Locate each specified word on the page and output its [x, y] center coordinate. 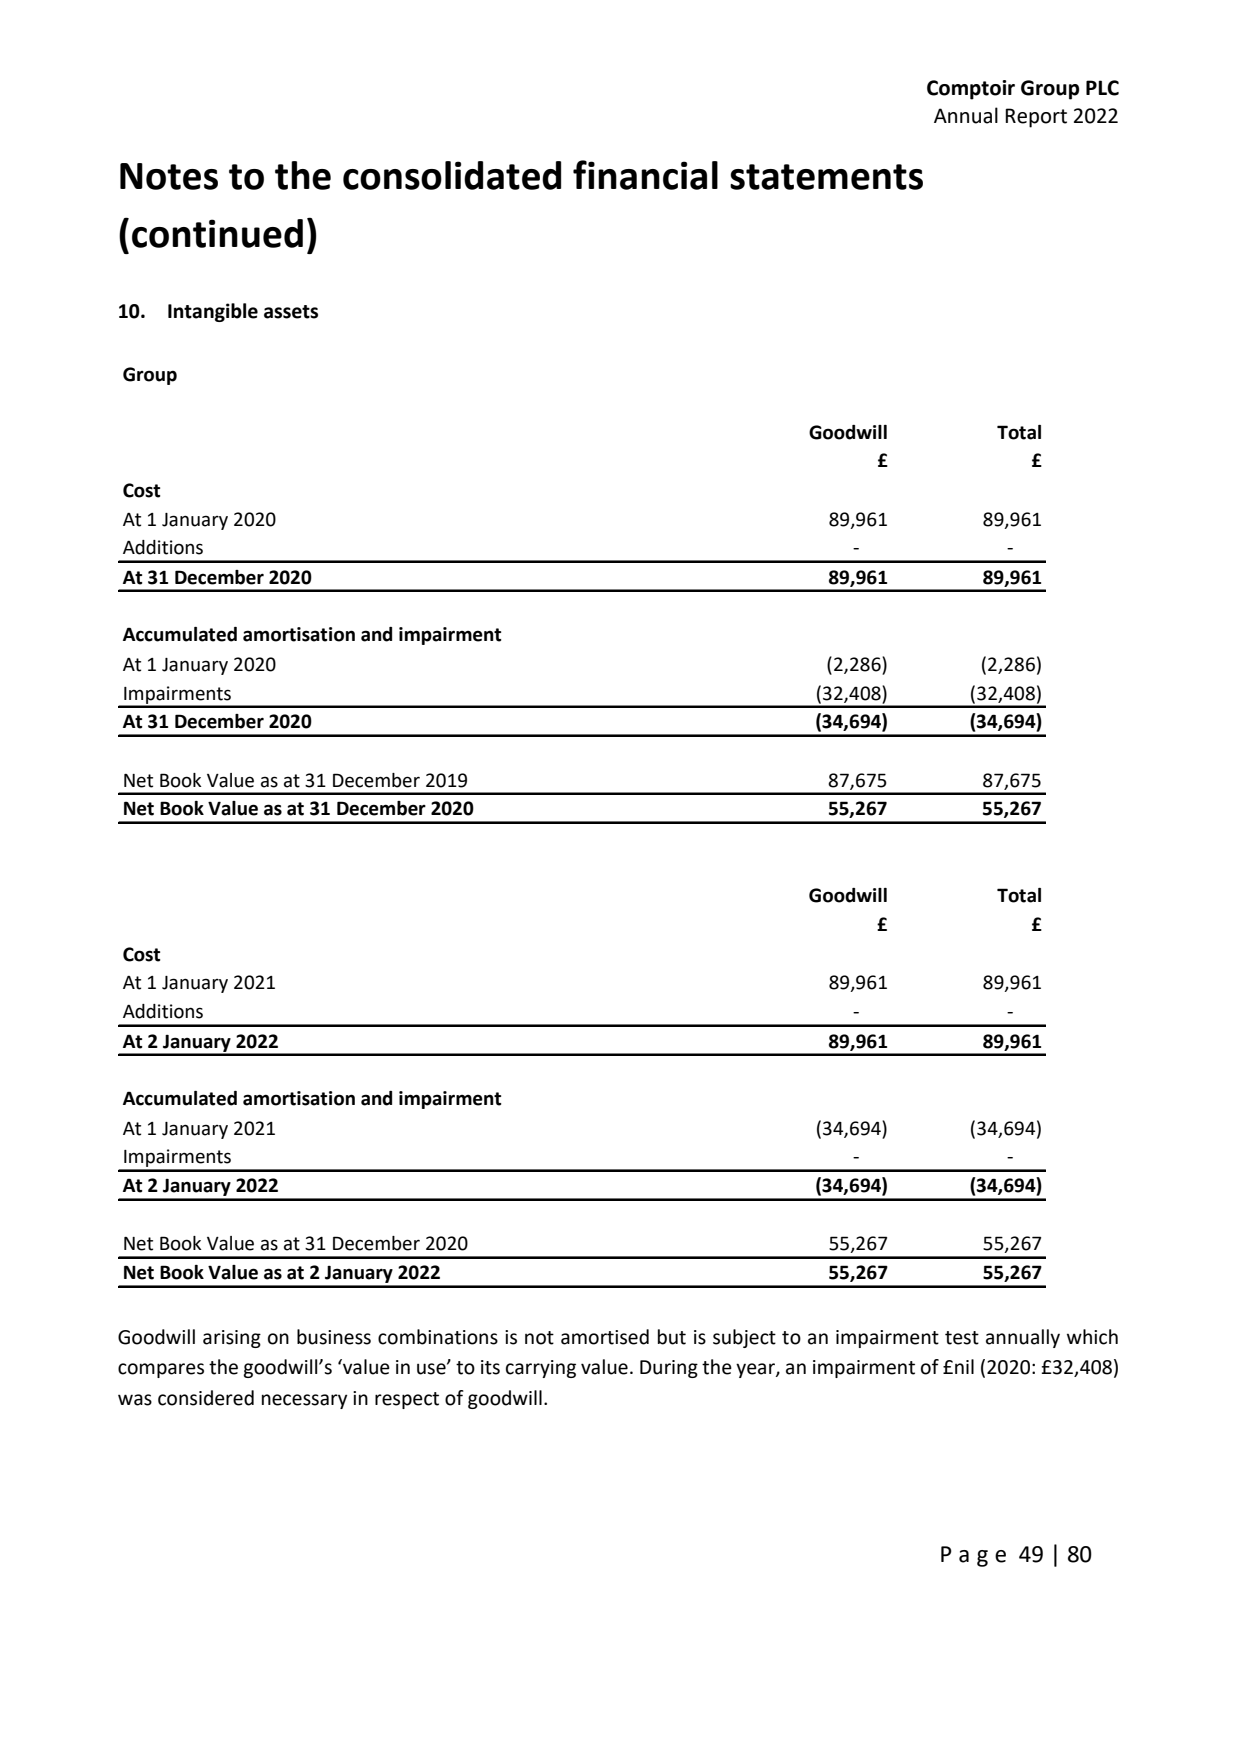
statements [826, 177]
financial [645, 175]
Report [1036, 118]
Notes [169, 176]
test [962, 1338]
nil [964, 1366]
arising [232, 1339]
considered [206, 1398]
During [669, 1369]
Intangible [213, 312]
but [672, 1337]
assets [291, 312]
